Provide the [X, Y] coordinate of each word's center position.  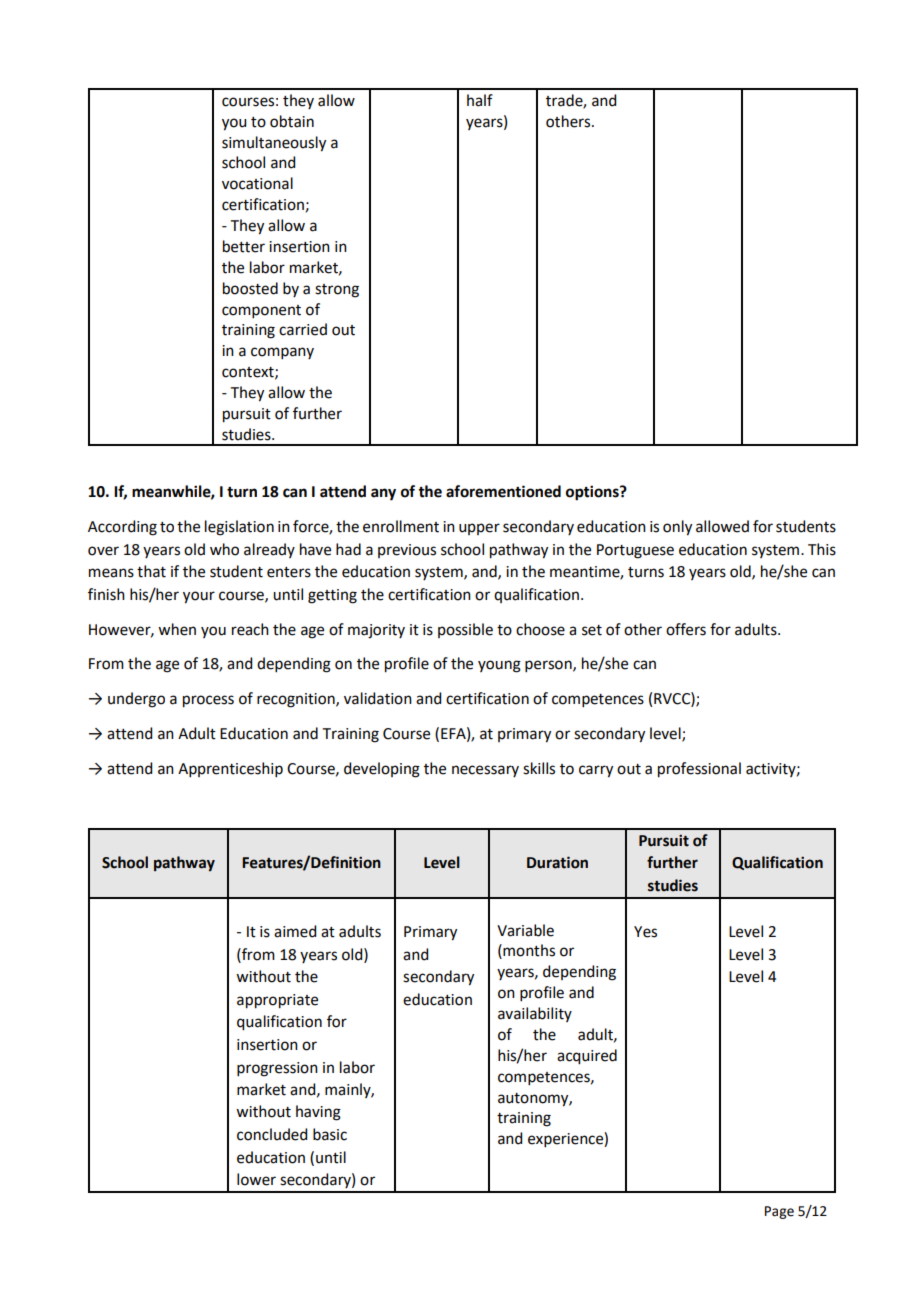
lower [256, 1179]
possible [465, 630]
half [480, 100]
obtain [292, 121]
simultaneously [274, 144]
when [177, 629]
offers [686, 629]
